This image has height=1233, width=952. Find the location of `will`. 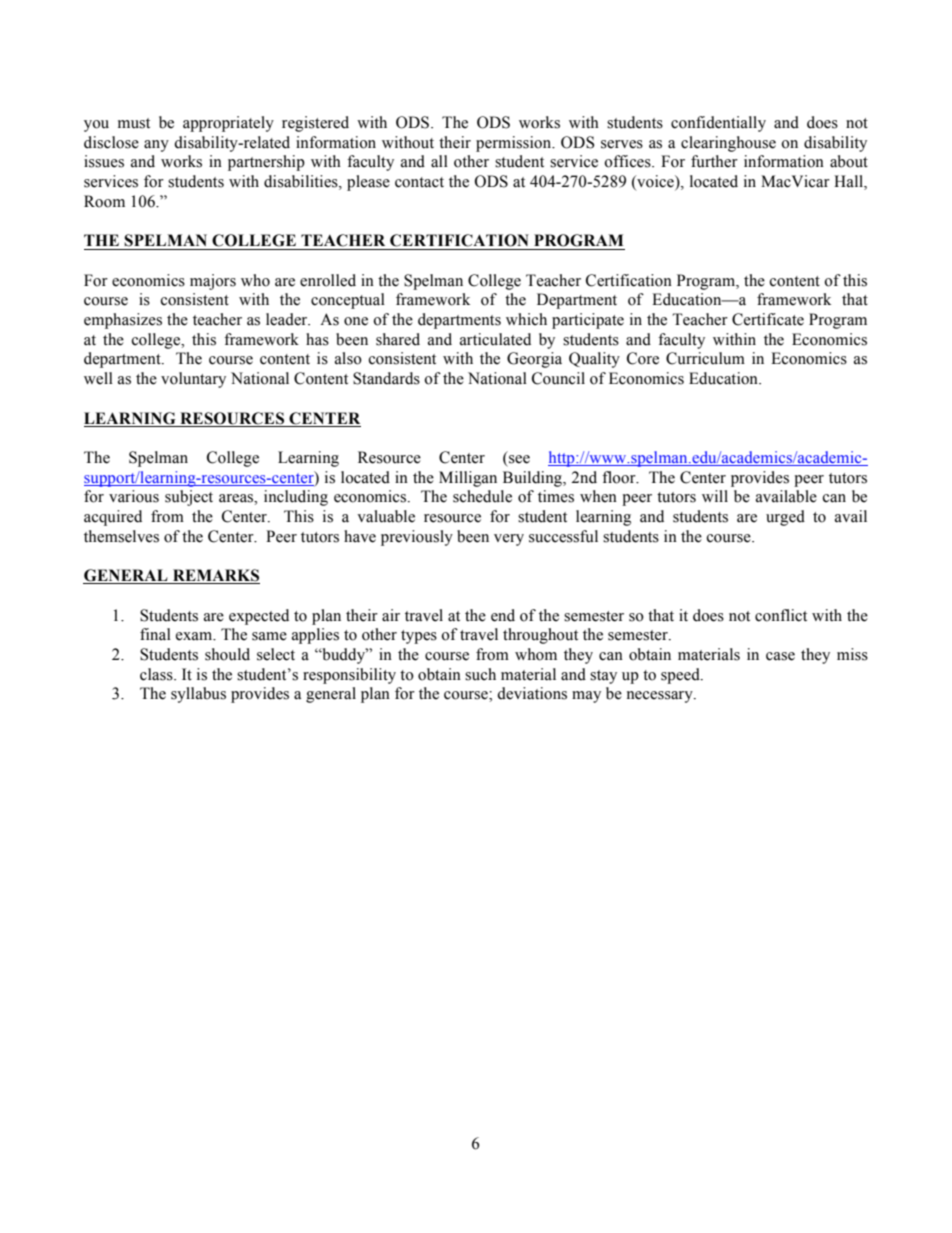

will is located at coordinates (715, 496).
